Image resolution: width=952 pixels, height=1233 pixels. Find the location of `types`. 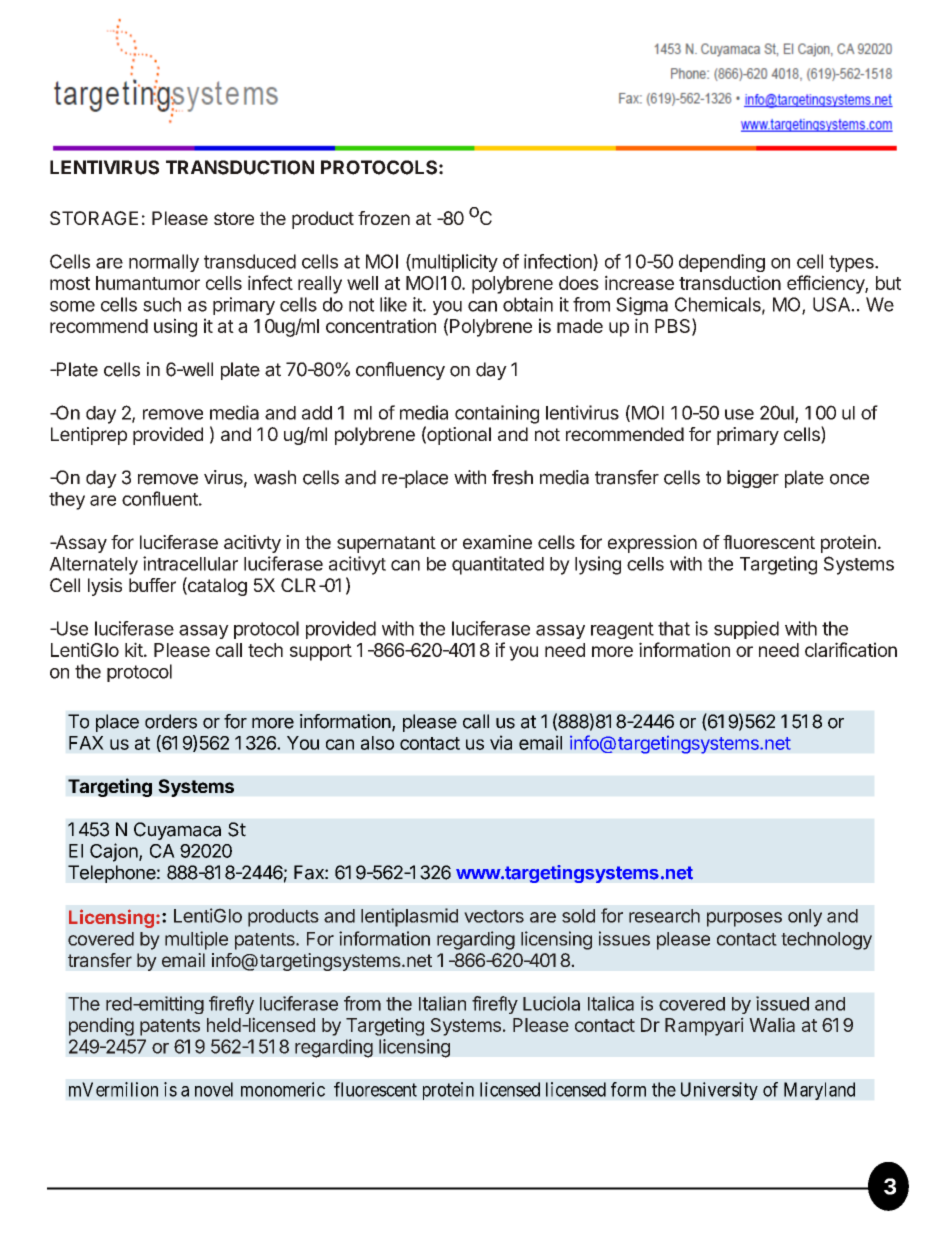

types is located at coordinates (852, 263).
